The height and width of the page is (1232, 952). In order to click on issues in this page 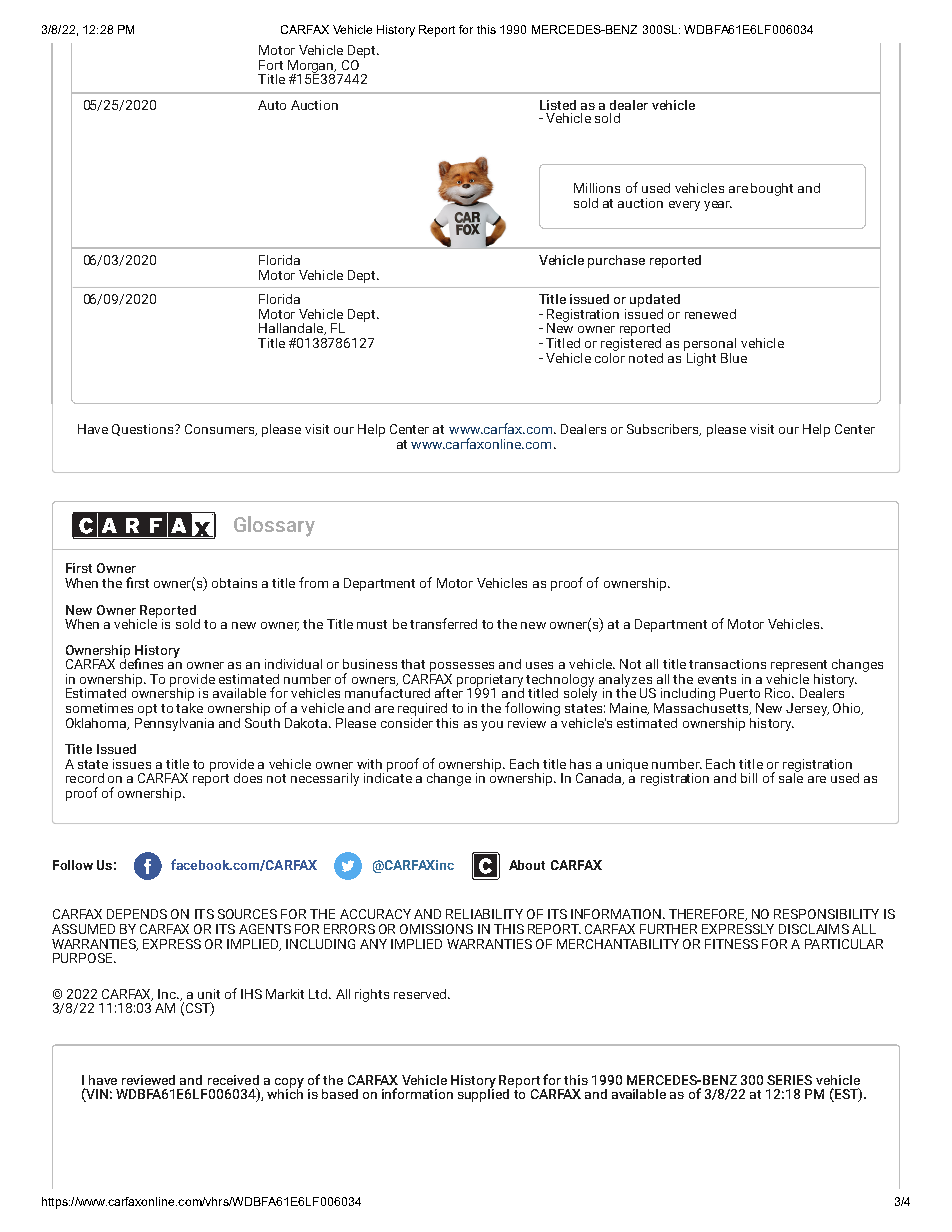, I will do `click(132, 764)`.
